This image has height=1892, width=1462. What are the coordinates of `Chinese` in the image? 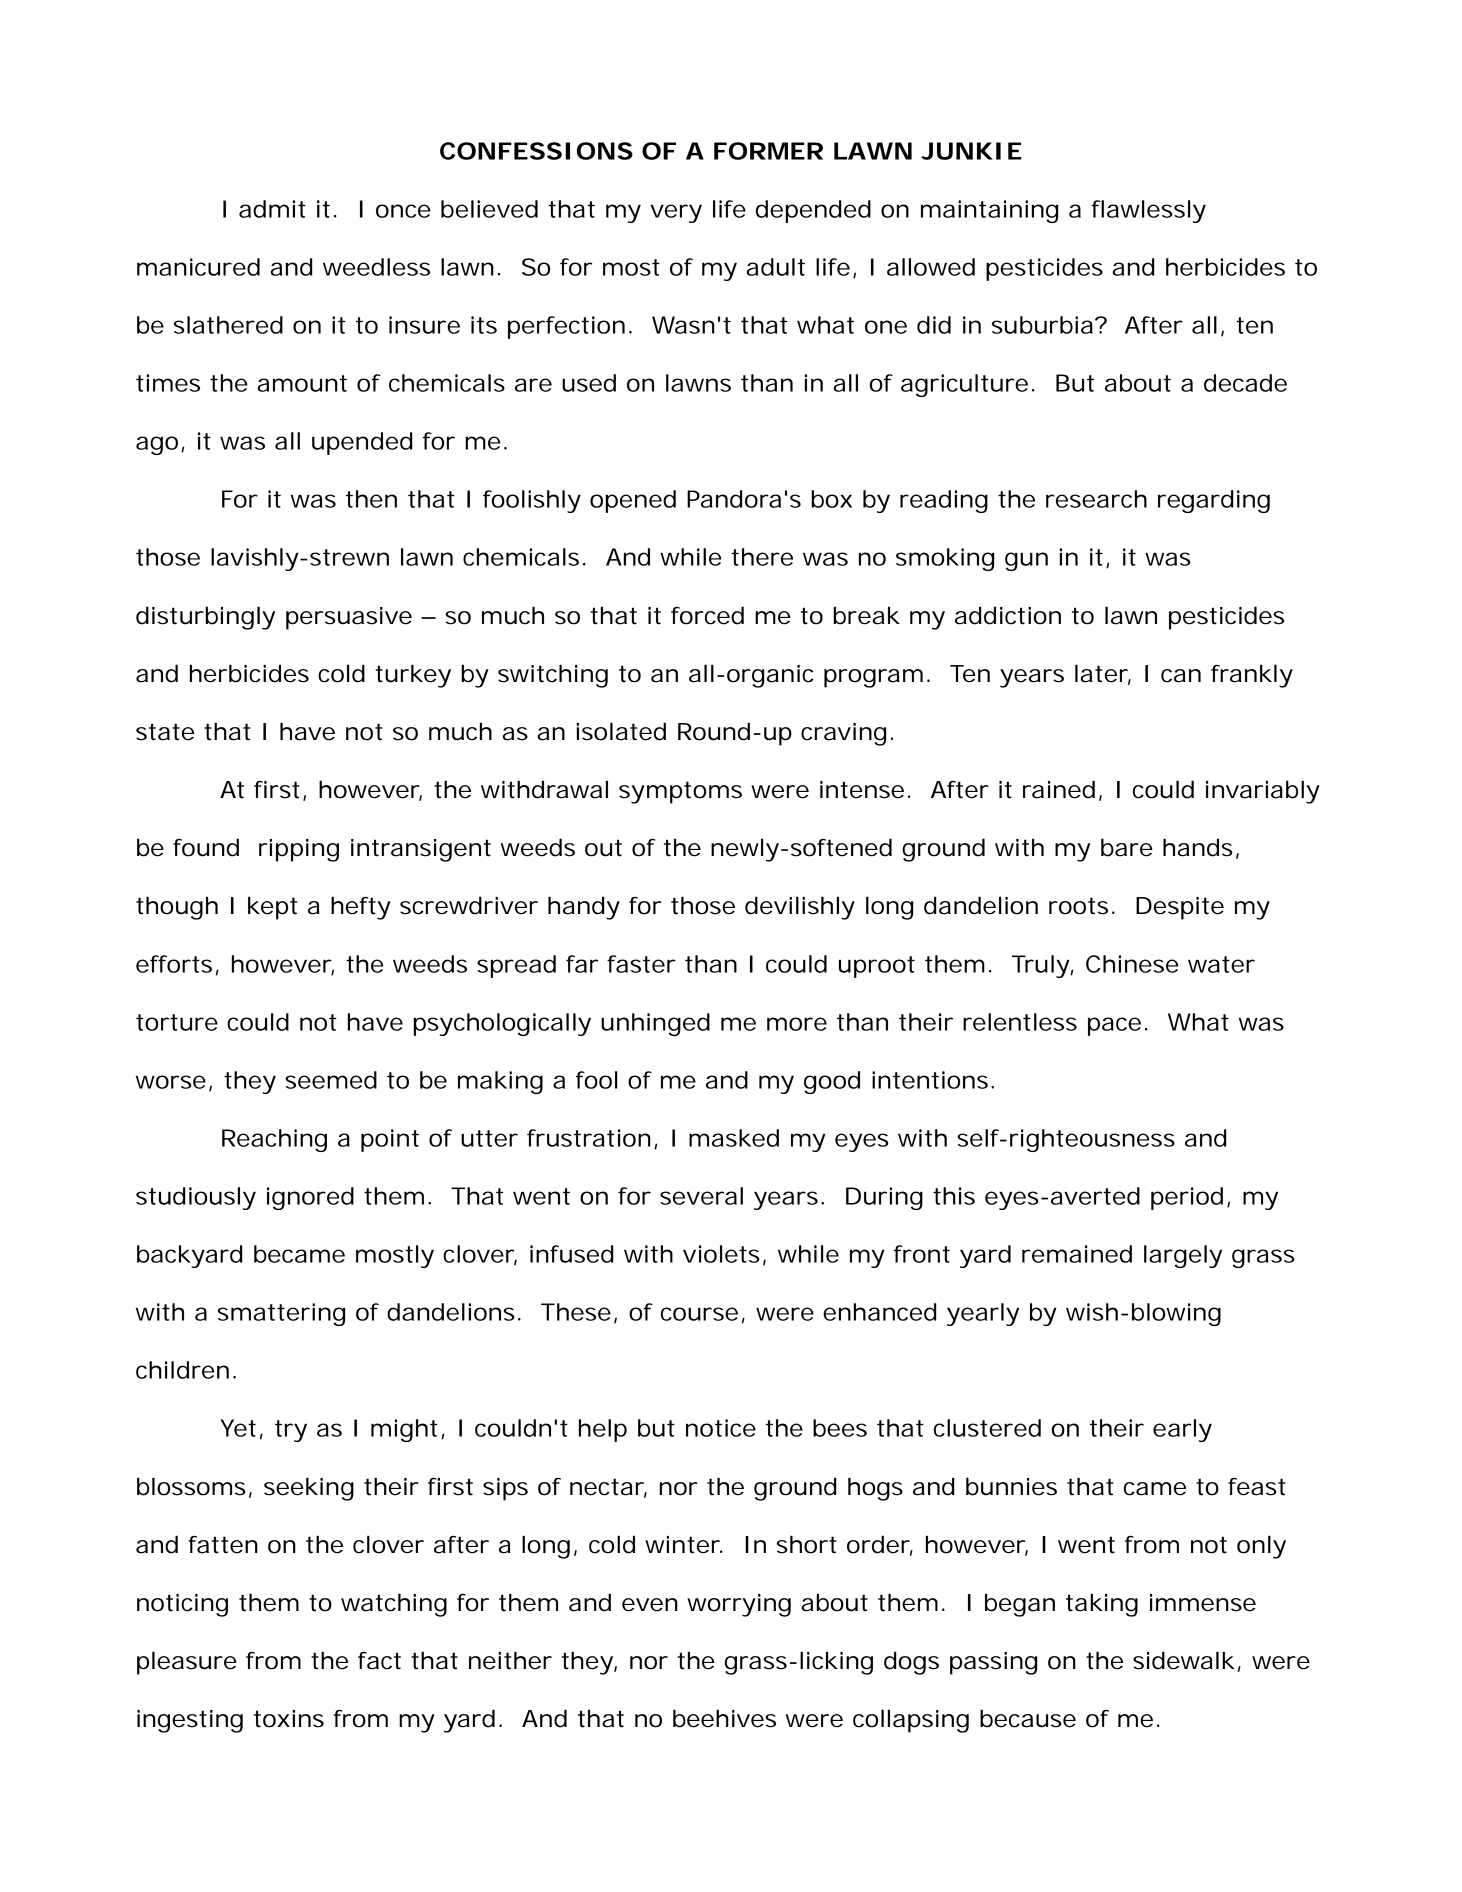 It's located at (1132, 964).
